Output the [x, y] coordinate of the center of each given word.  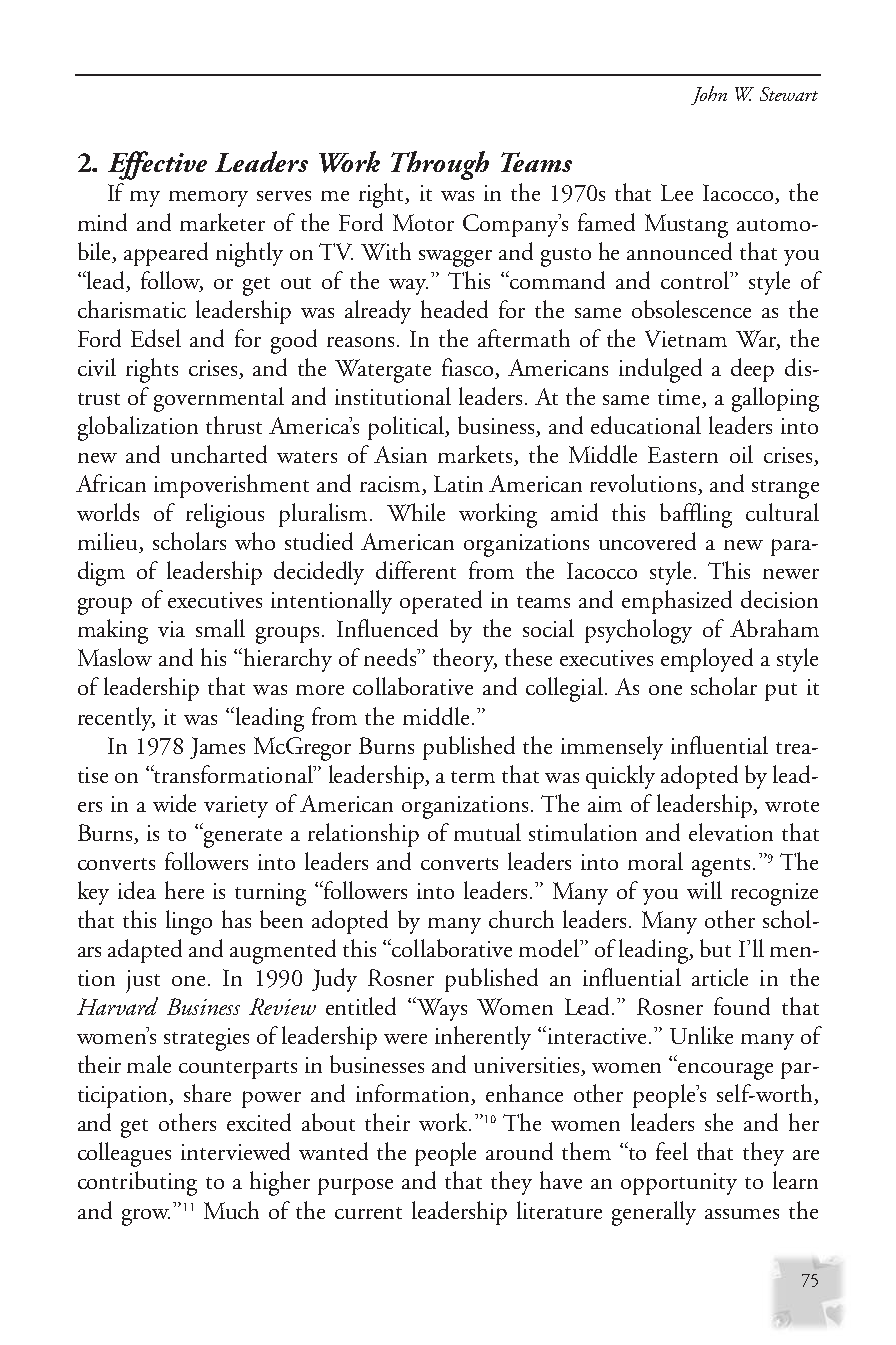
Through [440, 165]
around [519, 1151]
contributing [137, 1183]
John [709, 95]
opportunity [679, 1184]
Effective [157, 165]
